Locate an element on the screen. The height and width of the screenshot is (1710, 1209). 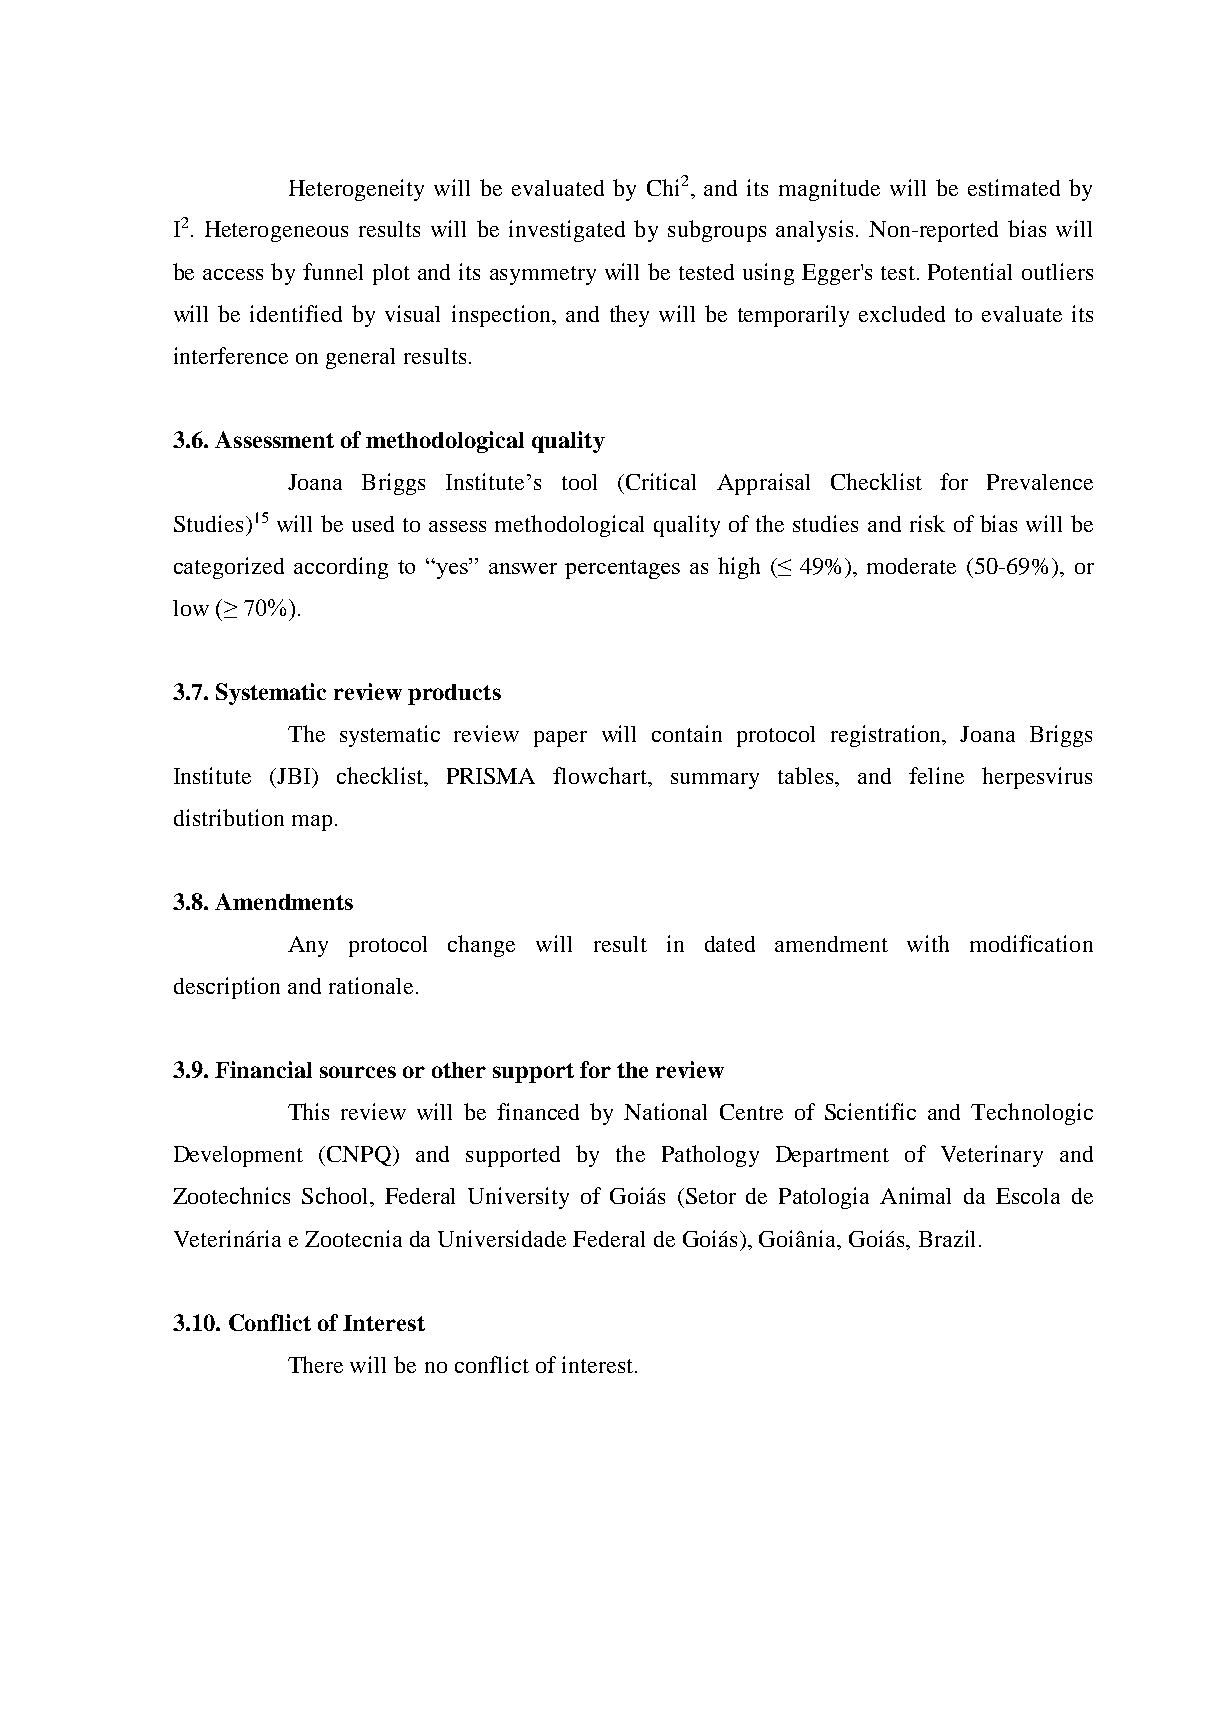
Heterogeneous is located at coordinates (276, 231).
